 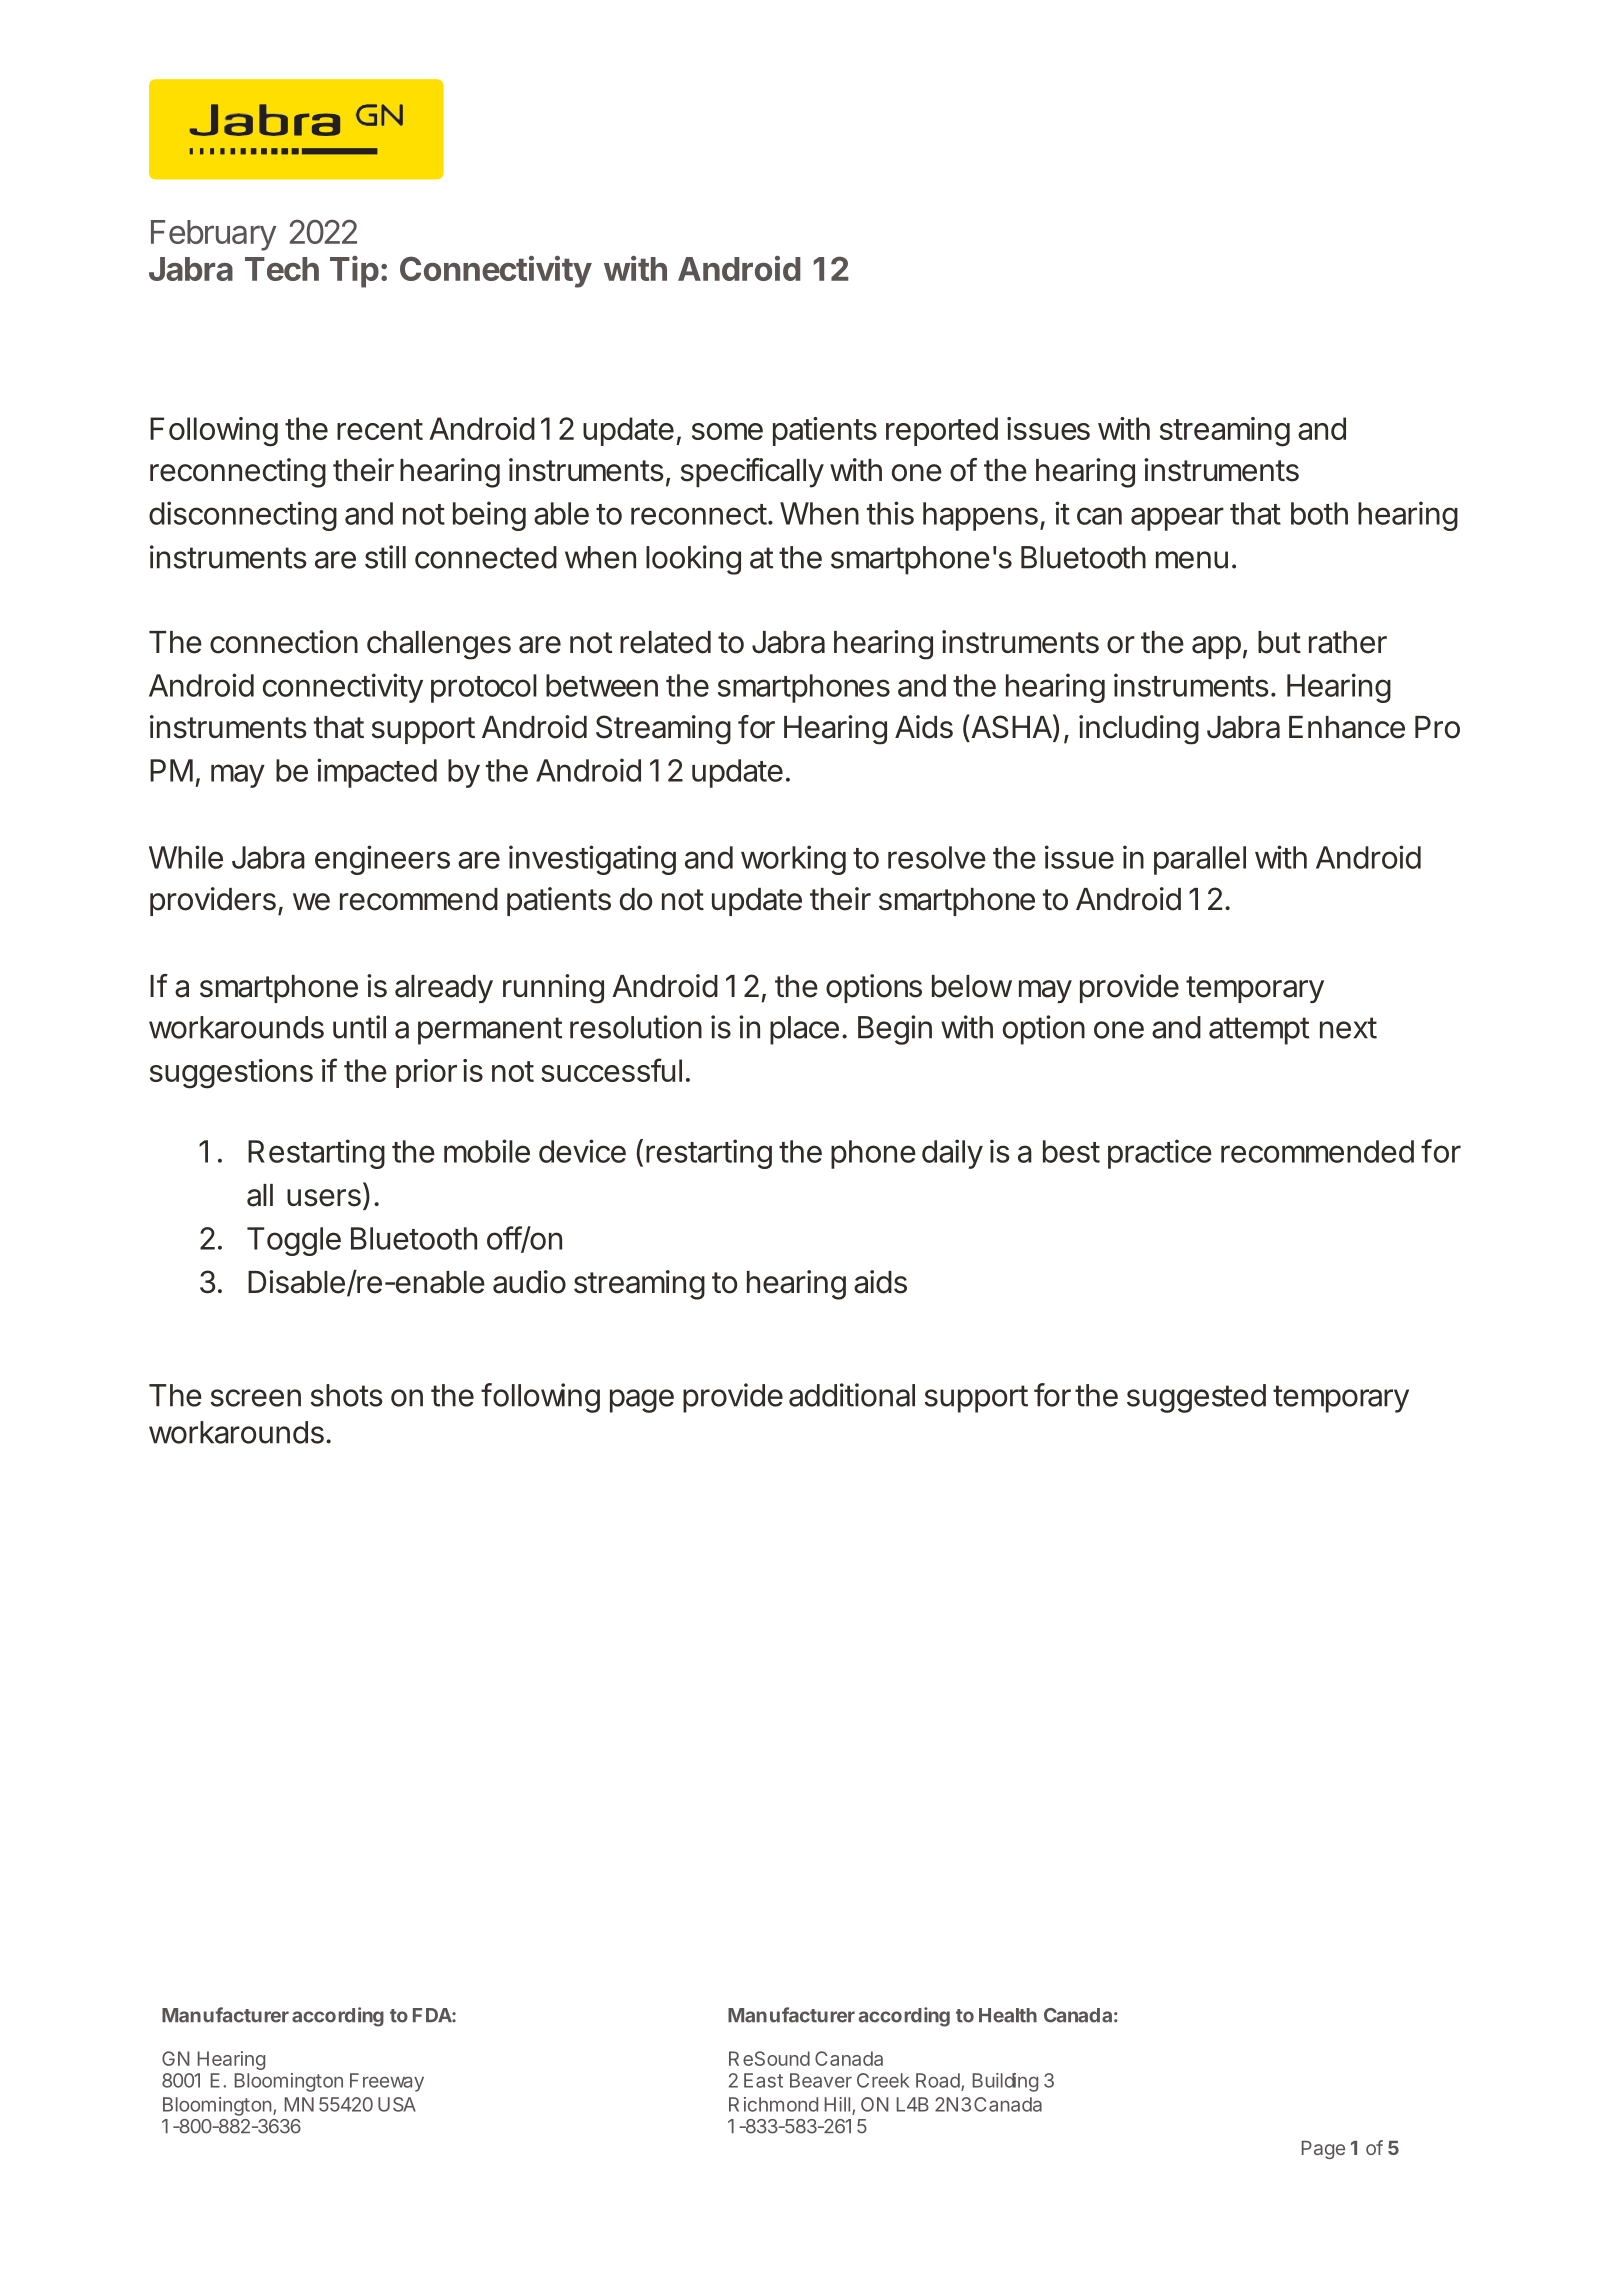 I want to click on but, so click(x=1279, y=642).
